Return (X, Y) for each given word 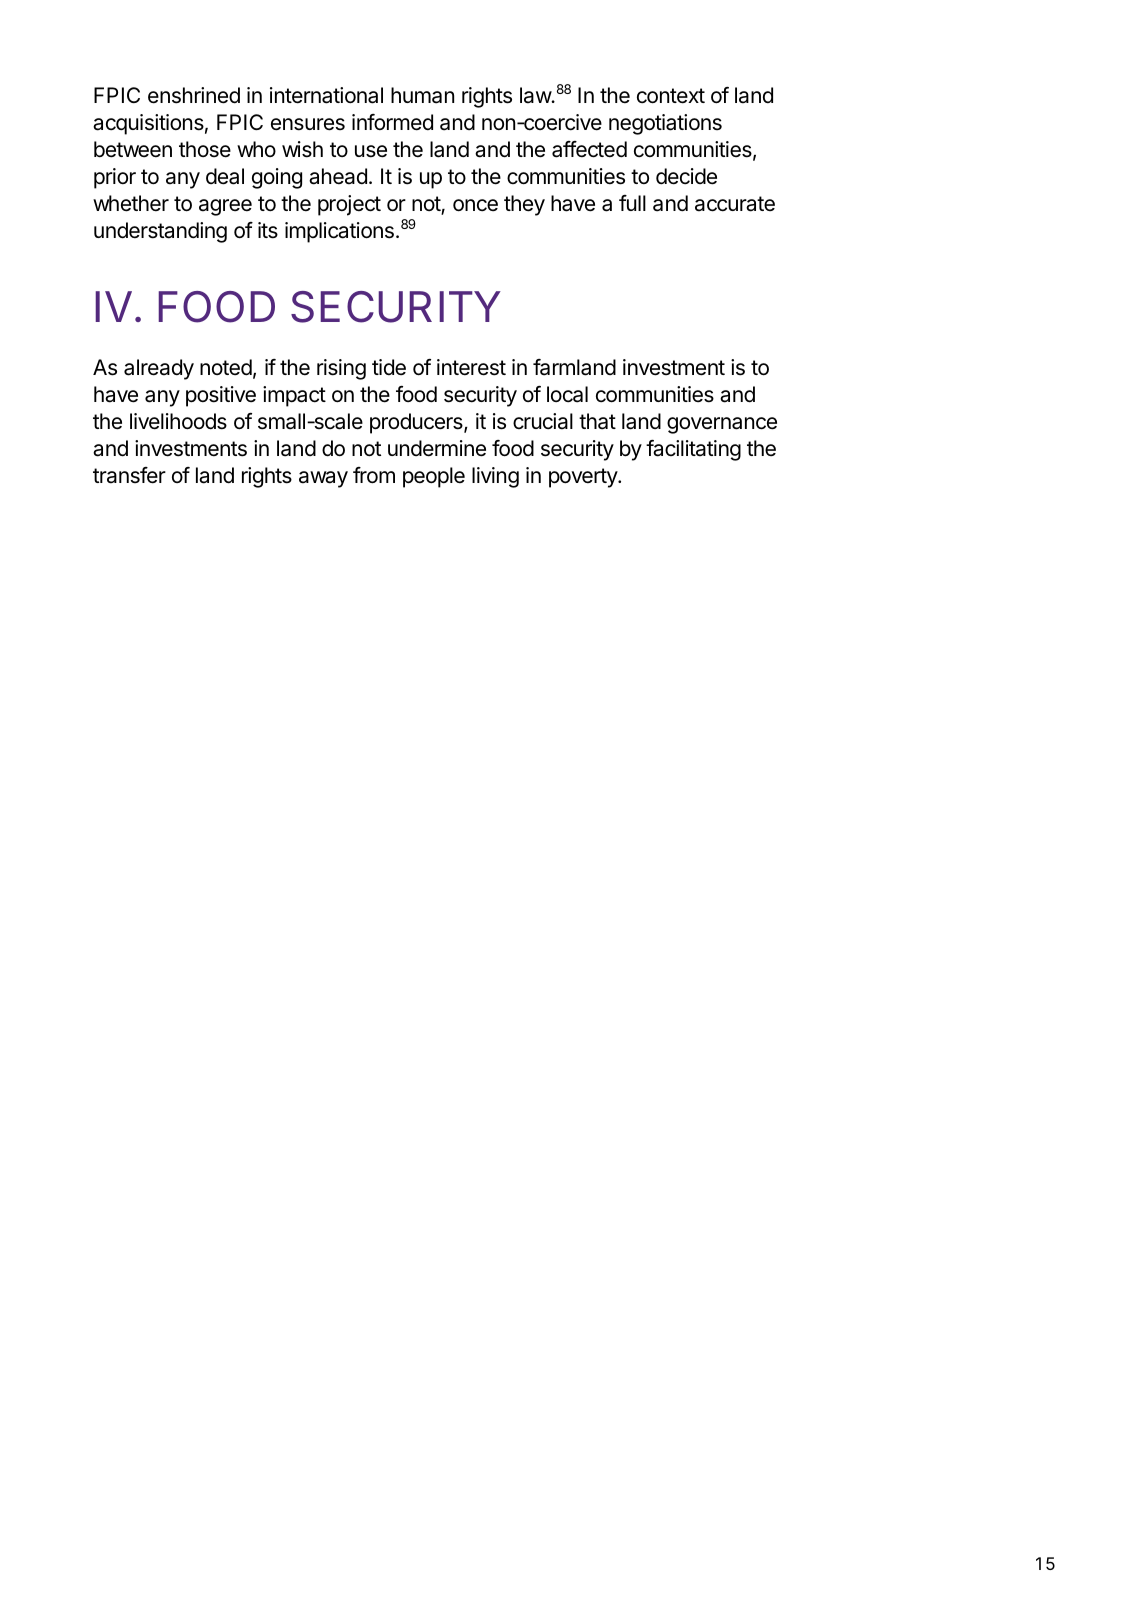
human (422, 95)
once (475, 205)
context (671, 96)
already (159, 369)
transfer (129, 475)
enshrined (194, 95)
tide (389, 367)
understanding (160, 232)
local (567, 394)
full (632, 203)
